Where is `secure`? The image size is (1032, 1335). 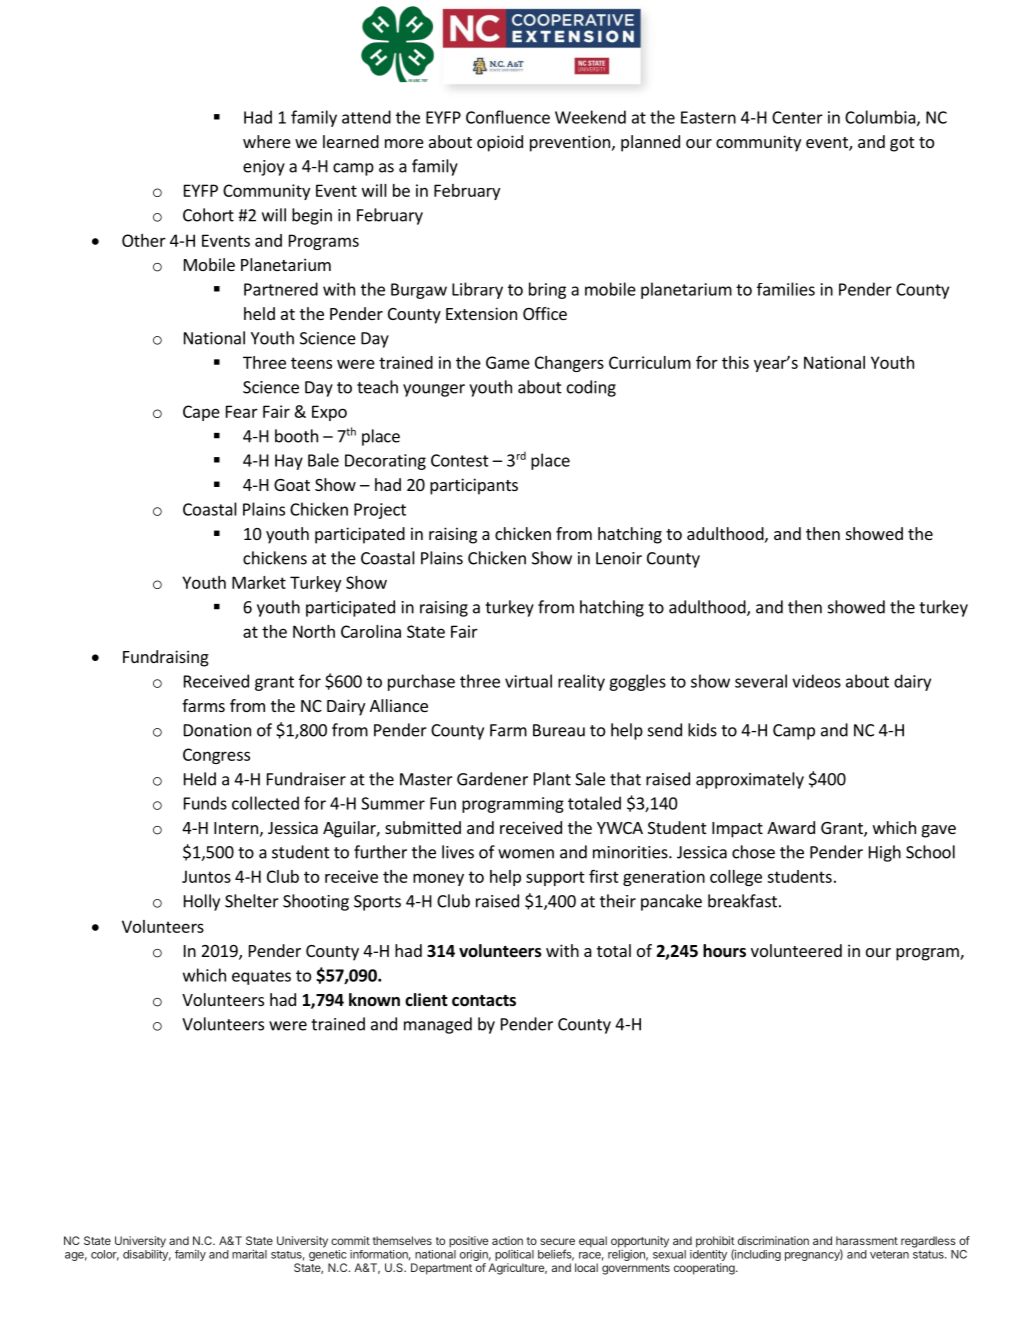 secure is located at coordinates (557, 1241).
